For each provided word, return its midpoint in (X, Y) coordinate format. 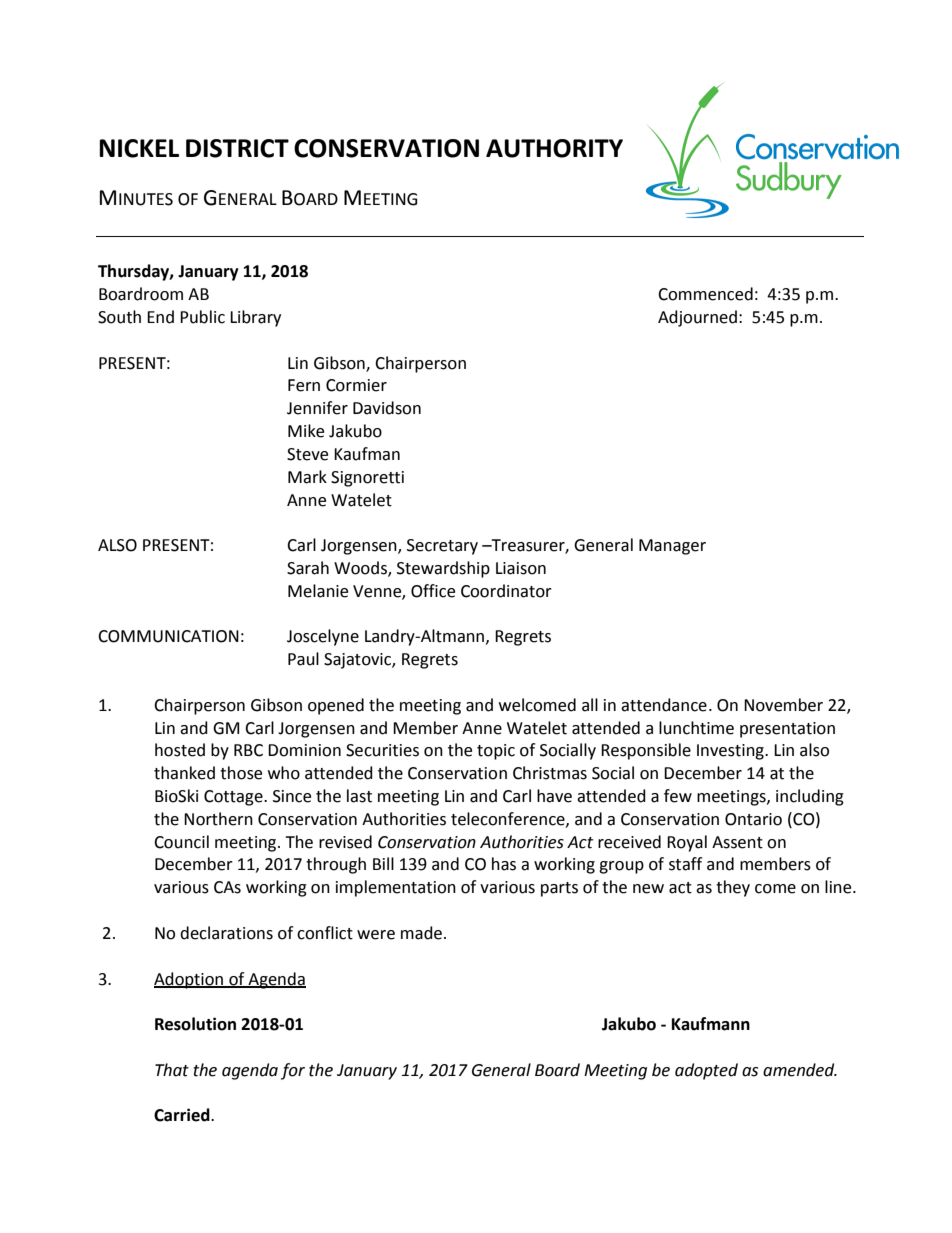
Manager (672, 547)
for (293, 1071)
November (783, 705)
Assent (737, 842)
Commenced (705, 294)
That (172, 1070)
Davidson (387, 408)
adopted (706, 1071)
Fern (304, 385)
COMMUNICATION (168, 636)
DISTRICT (237, 148)
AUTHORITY (554, 148)
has (504, 864)
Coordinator (506, 591)
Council (181, 842)
